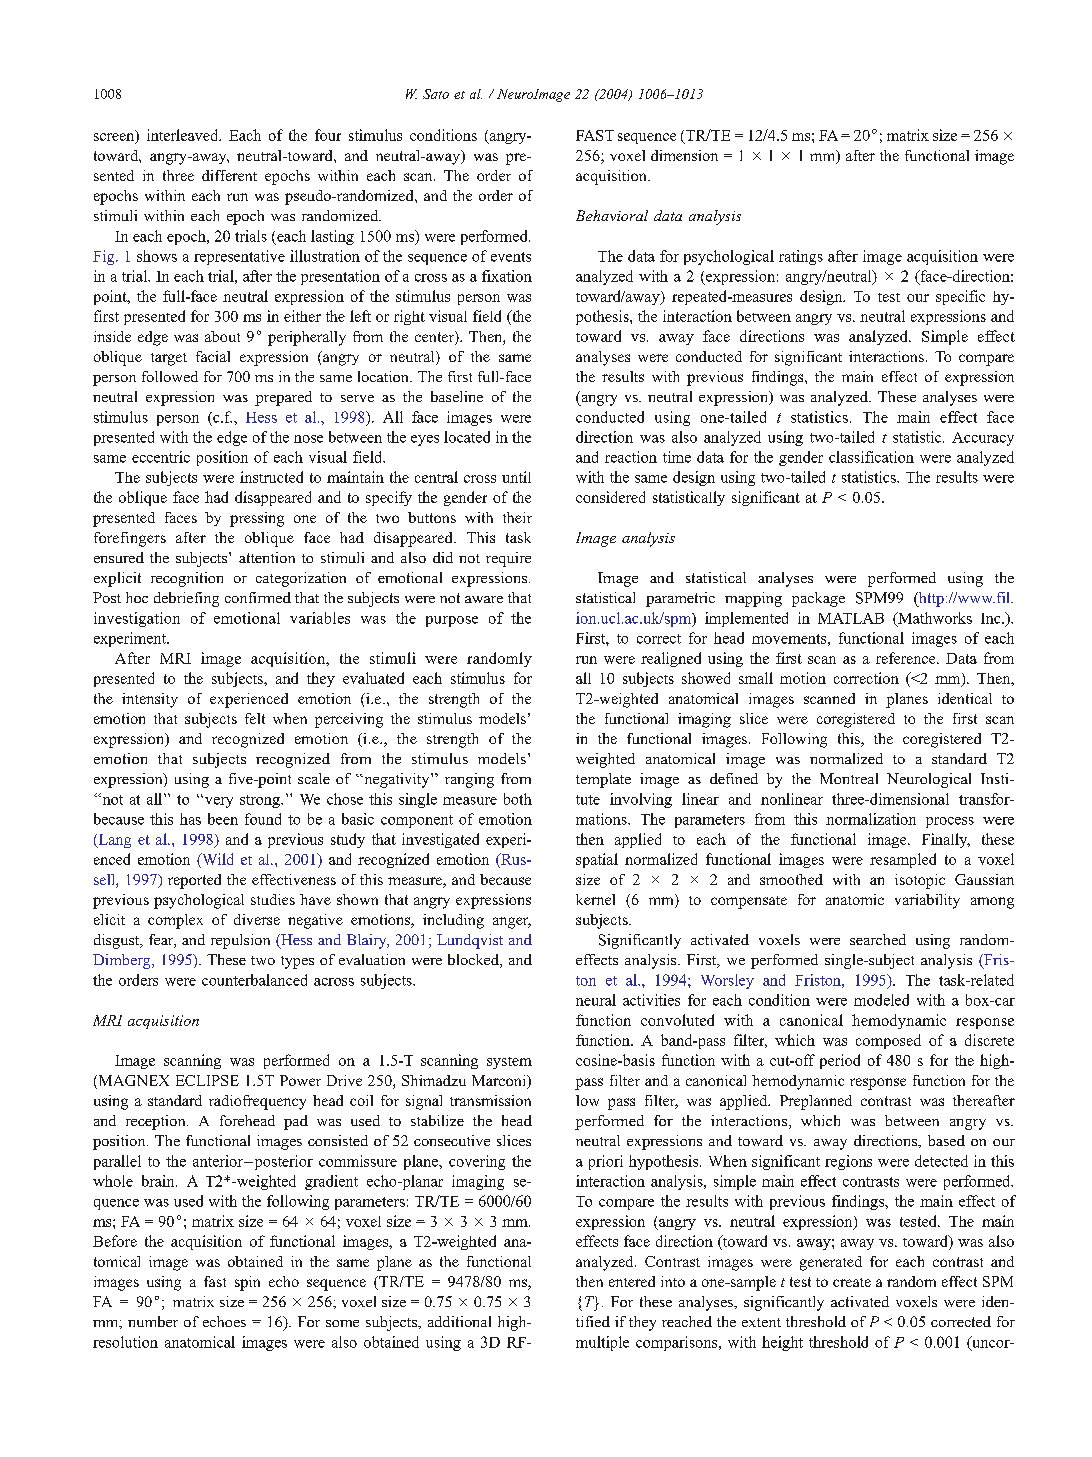 Image resolution: width=1092 pixels, height=1457 pixels. What do you see at coordinates (436, 94) in the page?
I see `Sato` at bounding box center [436, 94].
